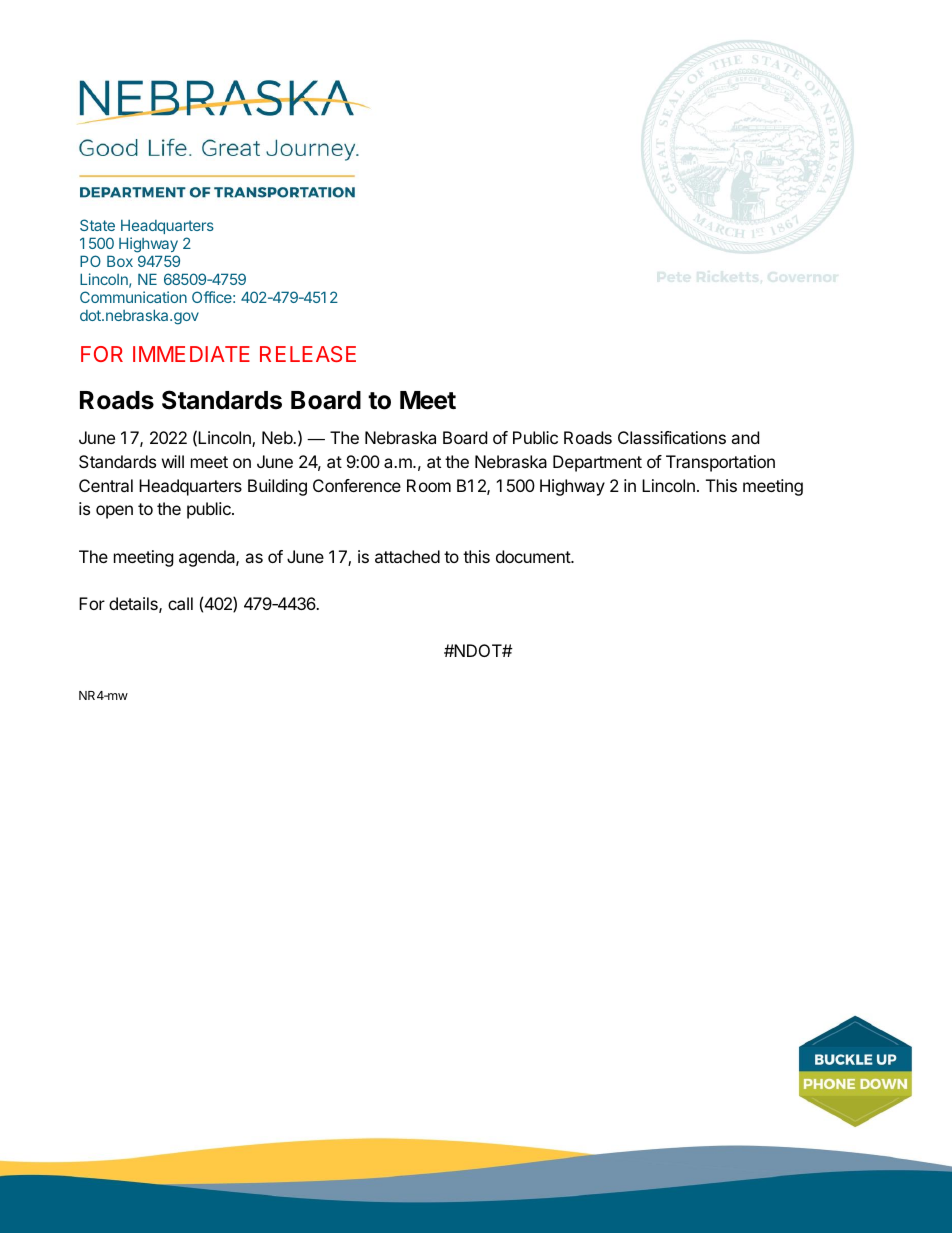 The width and height of the screenshot is (952, 1233). What do you see at coordinates (120, 261) in the screenshot?
I see `Box` at bounding box center [120, 261].
